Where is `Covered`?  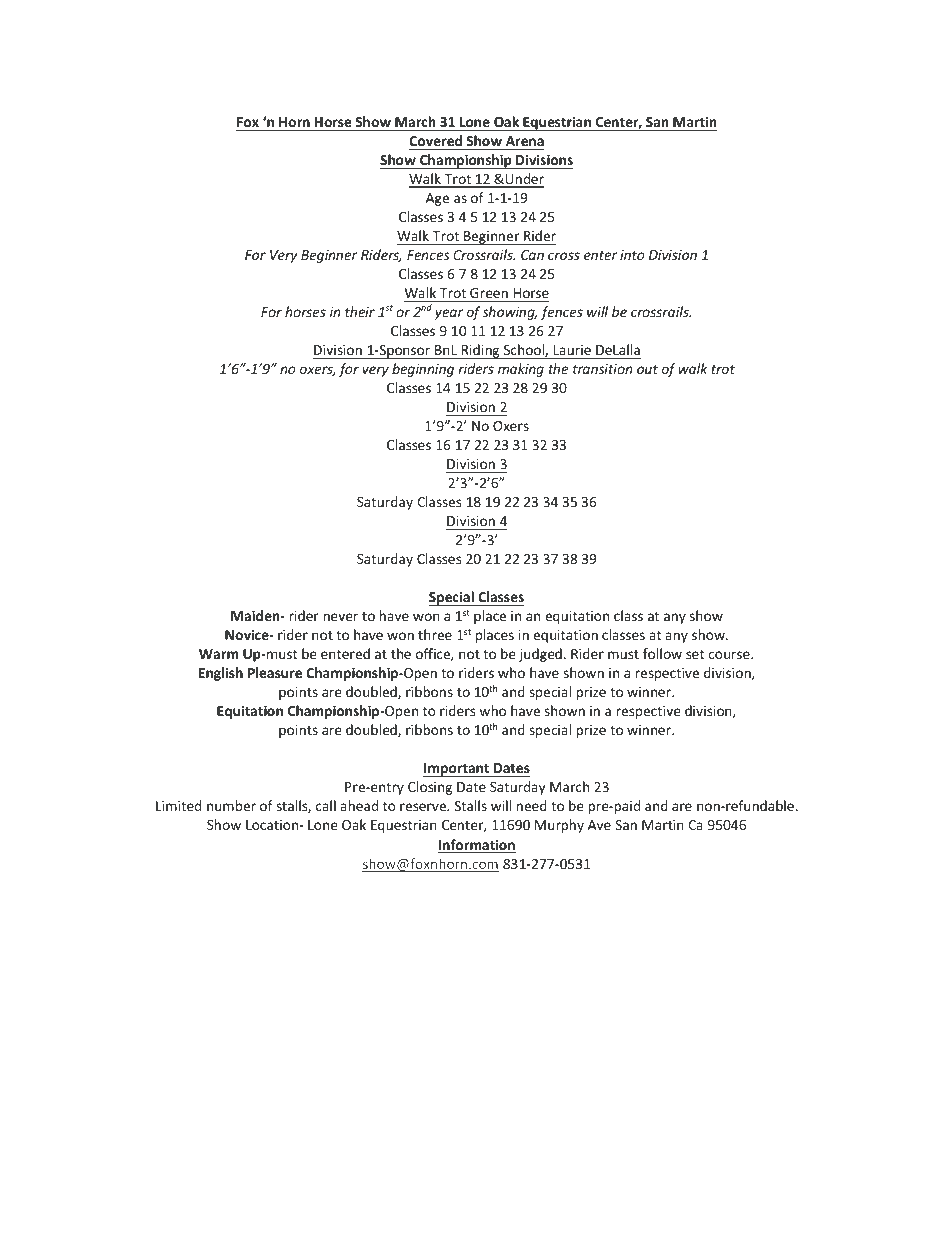
Covered is located at coordinates (435, 140).
